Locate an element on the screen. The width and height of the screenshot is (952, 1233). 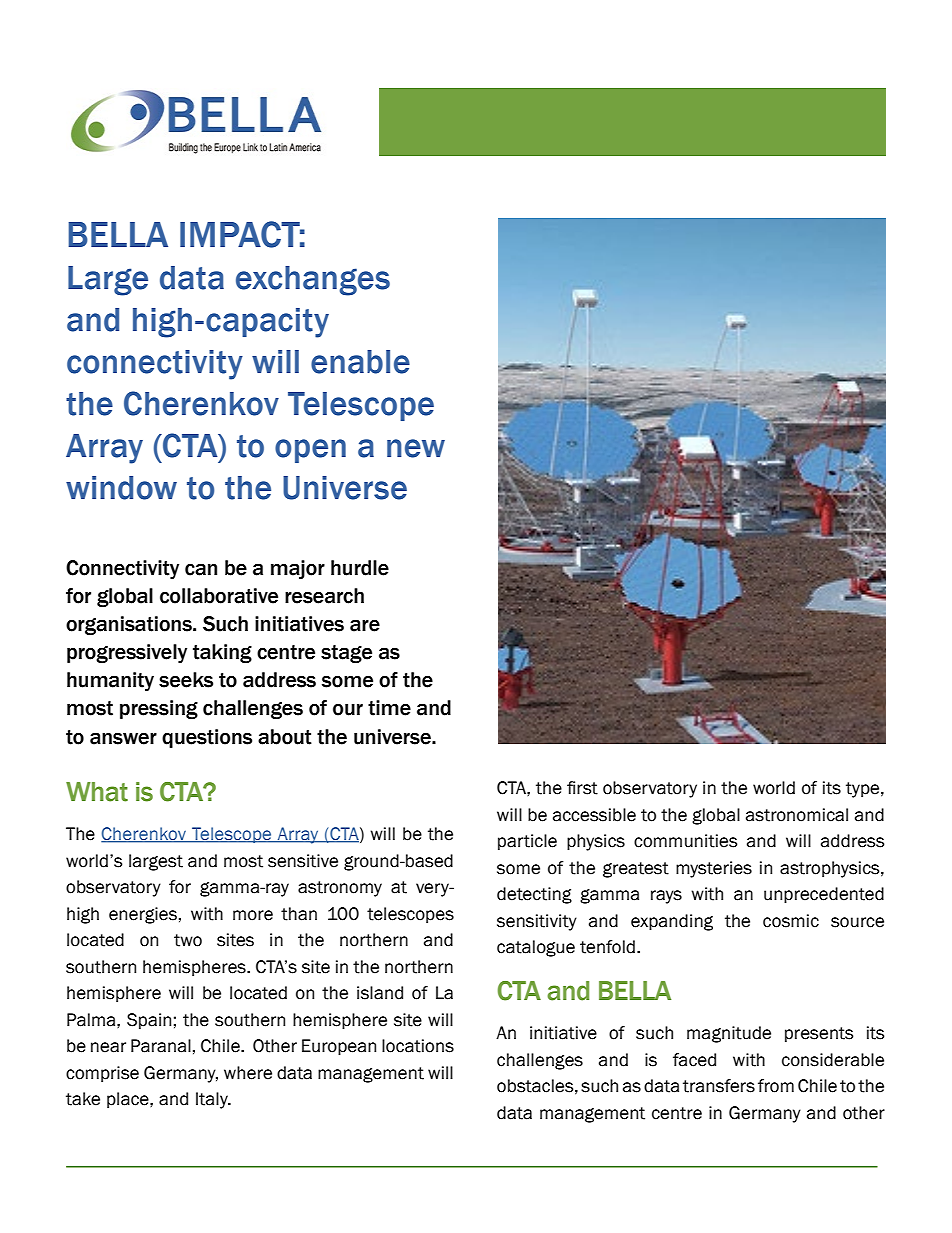
hurdle is located at coordinates (360, 568).
